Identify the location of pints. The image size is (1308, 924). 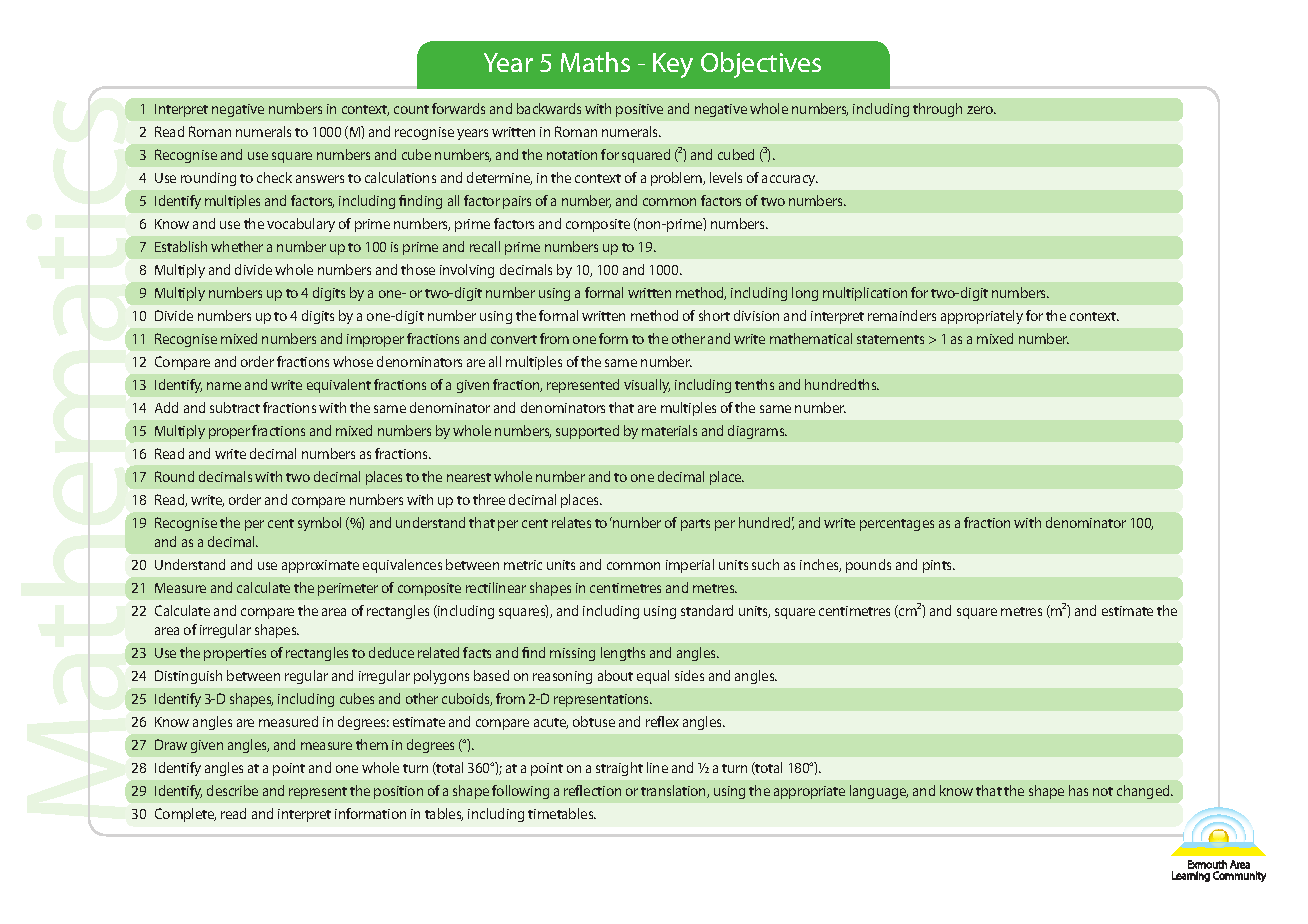
(939, 566).
